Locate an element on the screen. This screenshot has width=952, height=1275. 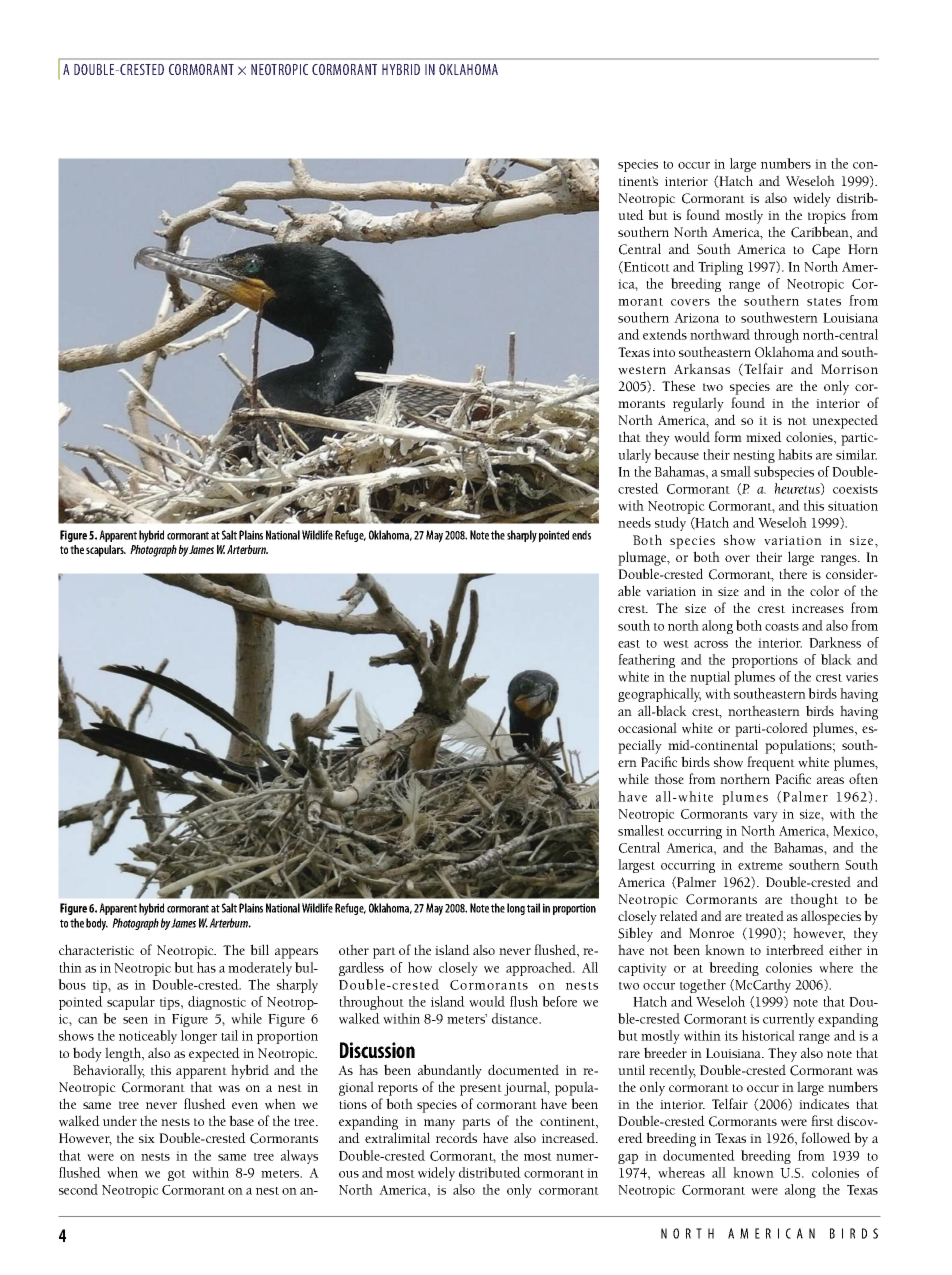
approached is located at coordinates (540, 969).
